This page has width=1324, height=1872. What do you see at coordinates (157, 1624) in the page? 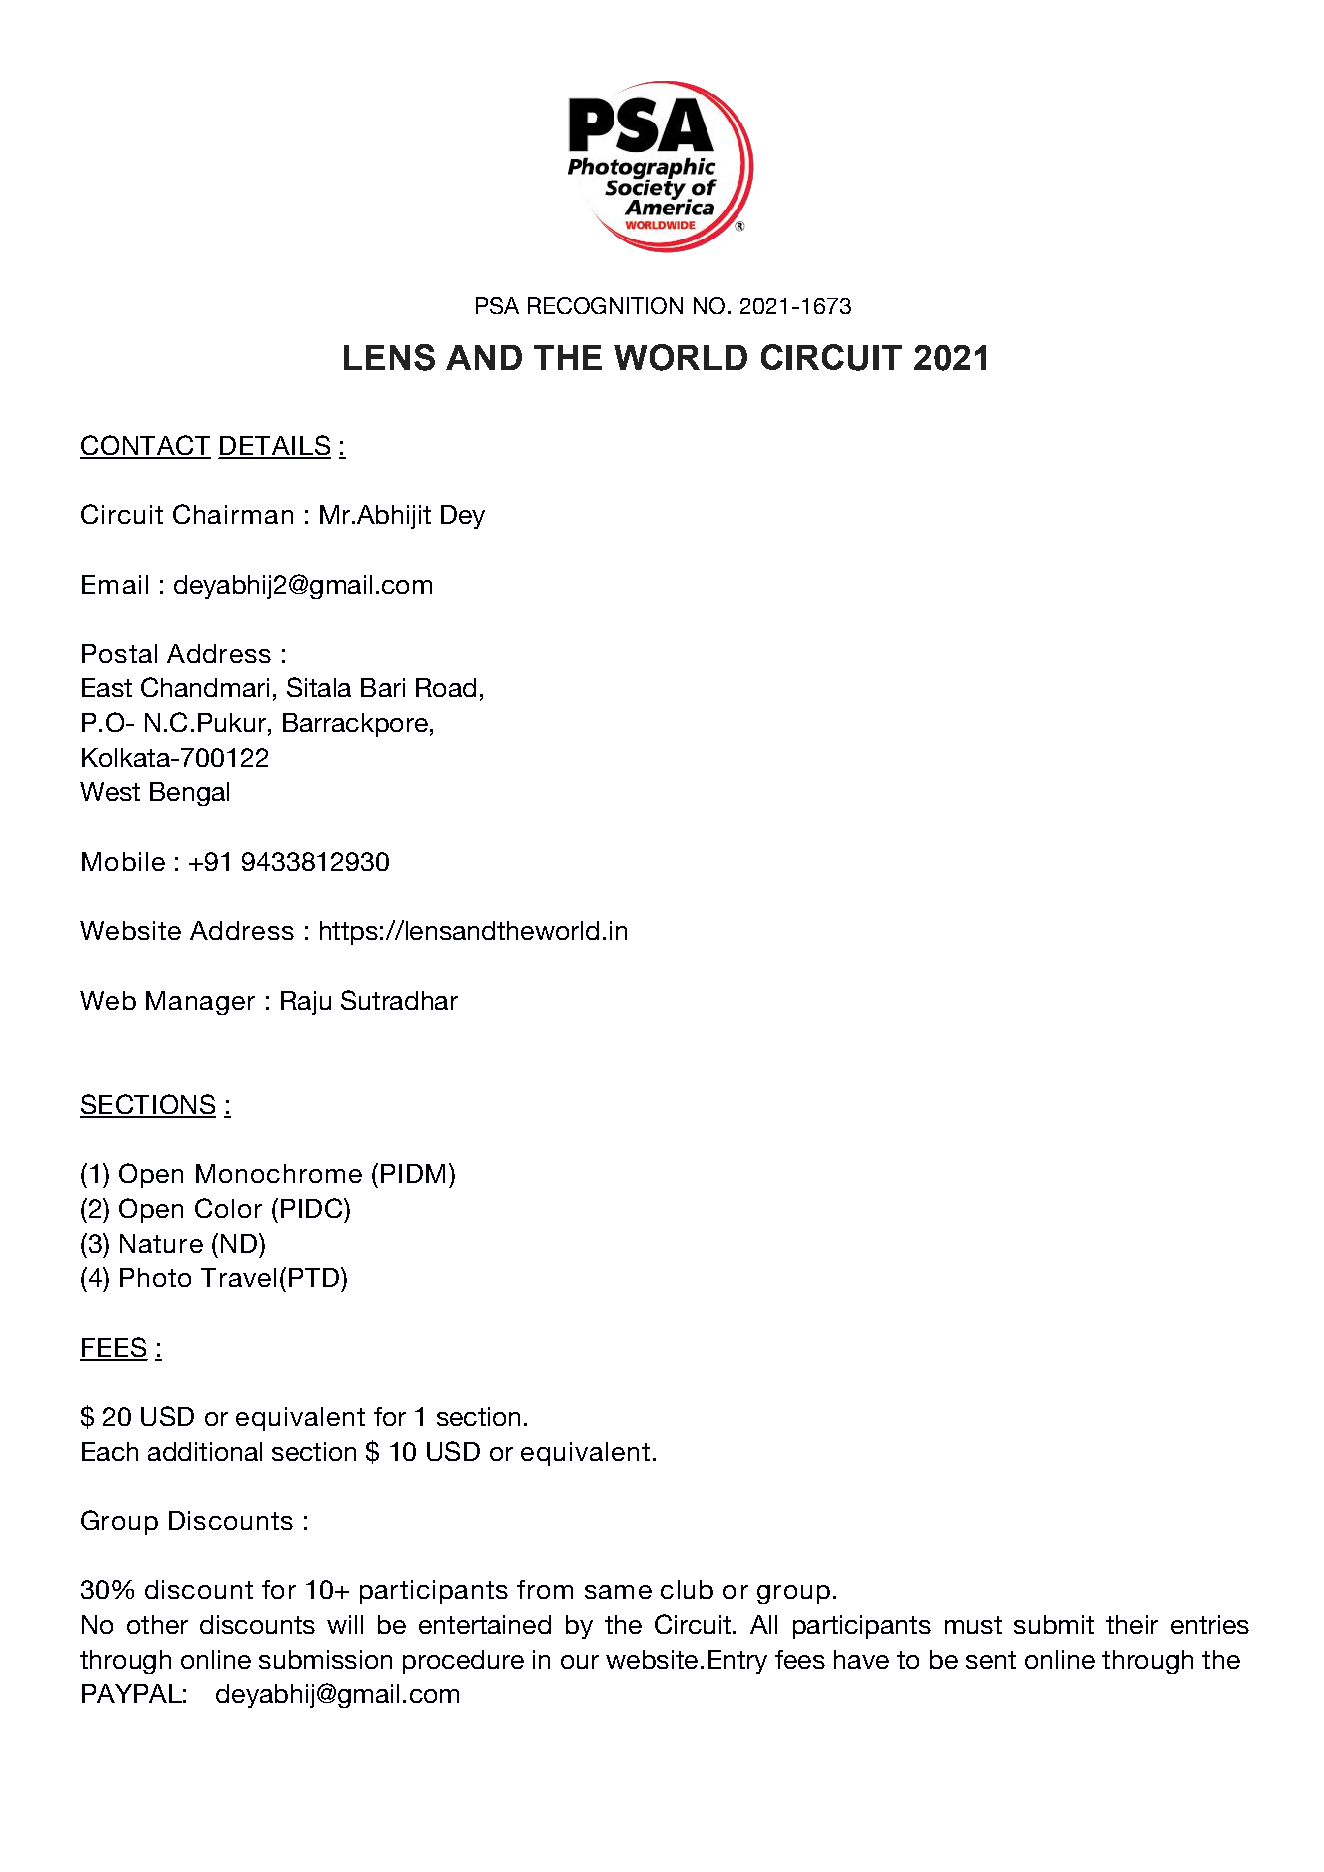
I see `other` at bounding box center [157, 1624].
